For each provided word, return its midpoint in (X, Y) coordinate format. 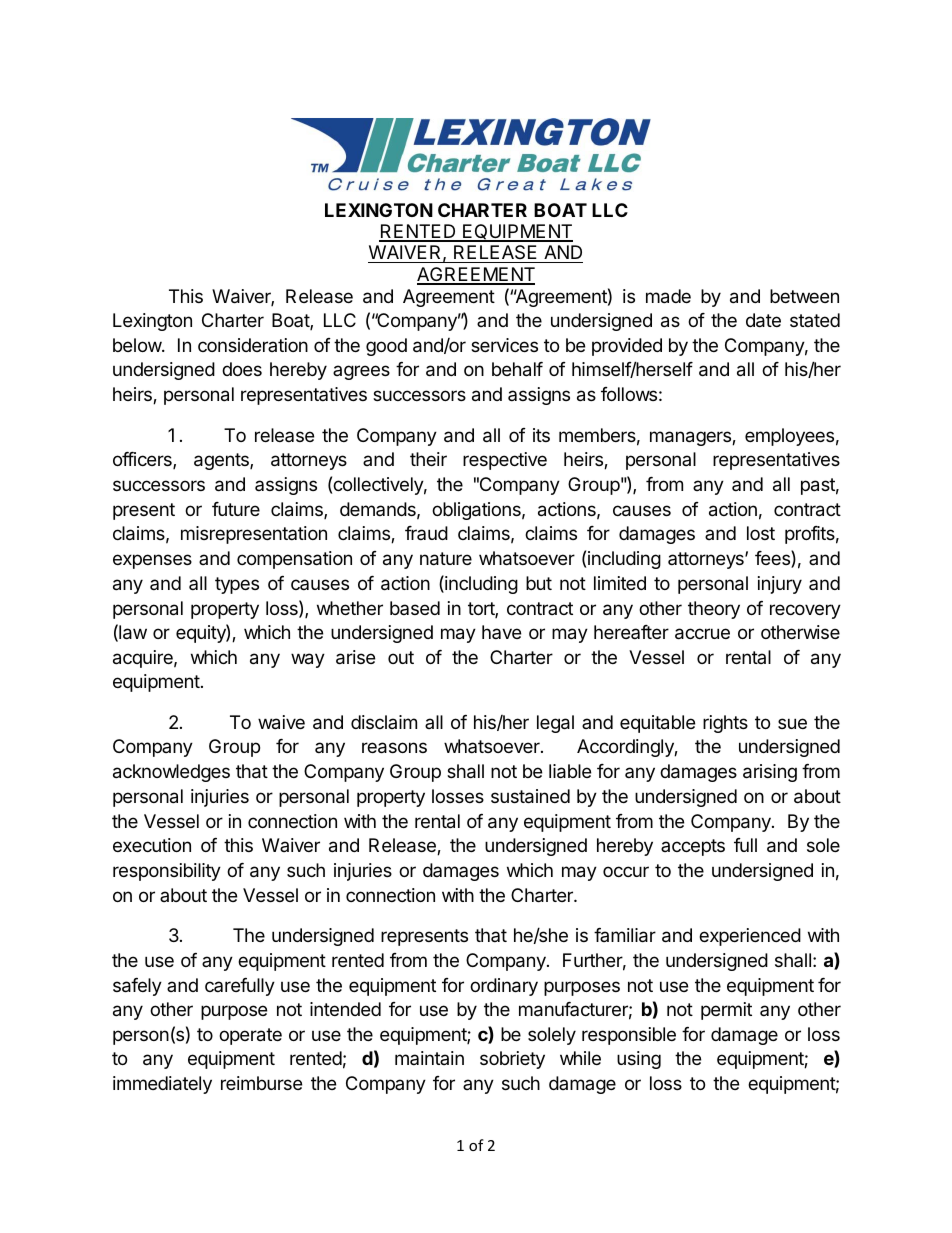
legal (555, 724)
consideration (253, 345)
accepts (693, 847)
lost (761, 533)
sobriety (512, 1060)
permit (726, 1011)
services (504, 345)
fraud (426, 533)
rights (725, 724)
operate (250, 1036)
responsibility (167, 872)
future (236, 509)
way (308, 660)
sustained (530, 796)
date (763, 320)
